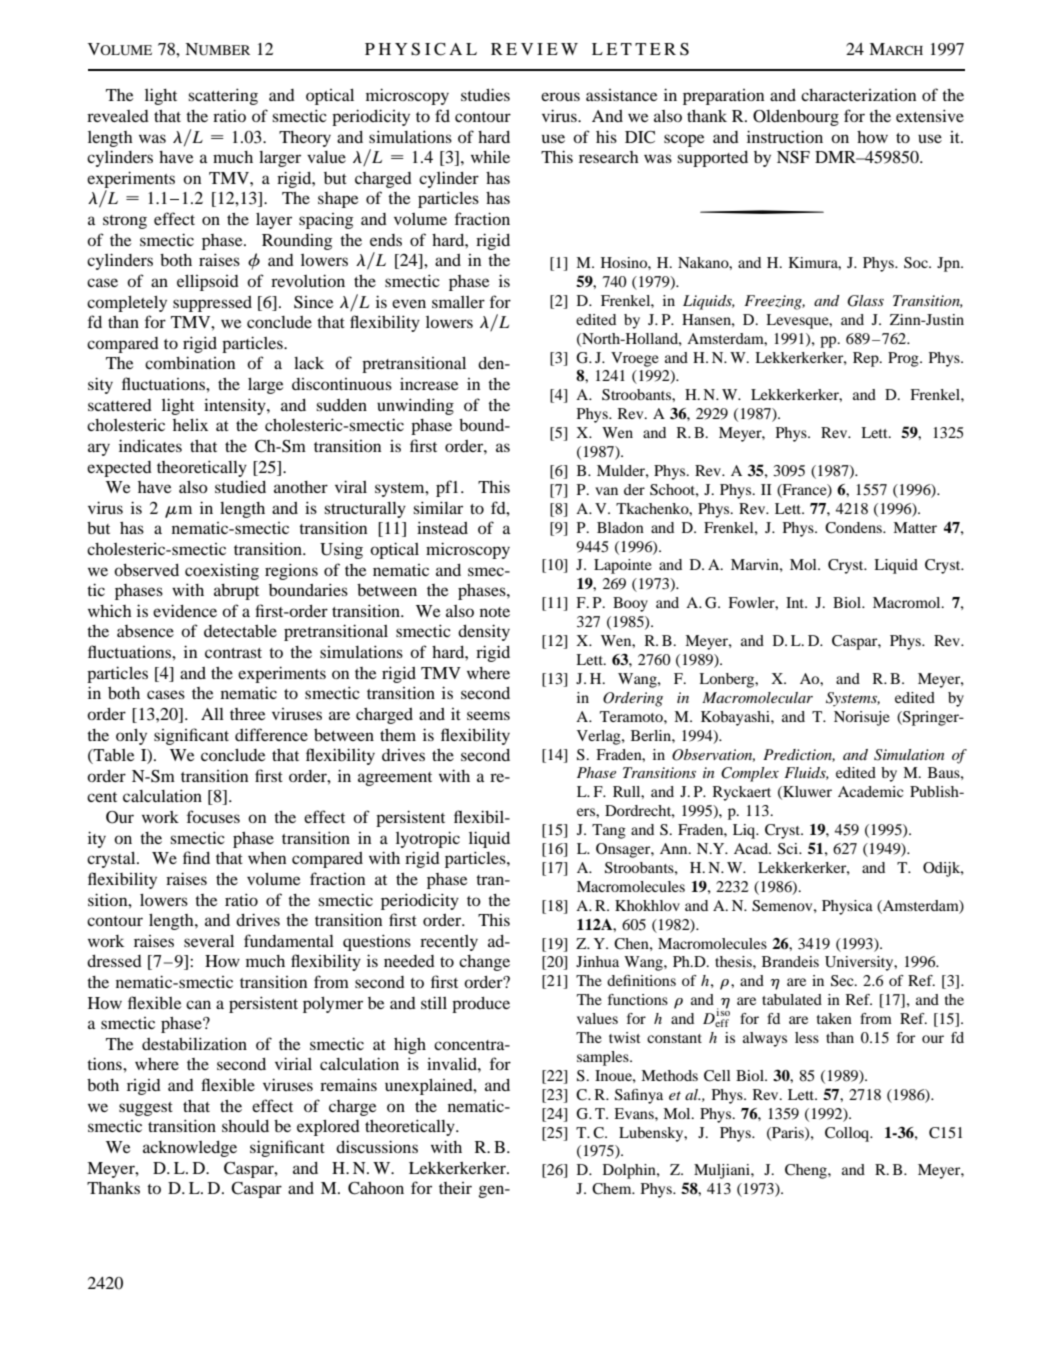 The image size is (1056, 1366). What do you see at coordinates (190, 1149) in the screenshot?
I see `acknowledge` at bounding box center [190, 1149].
